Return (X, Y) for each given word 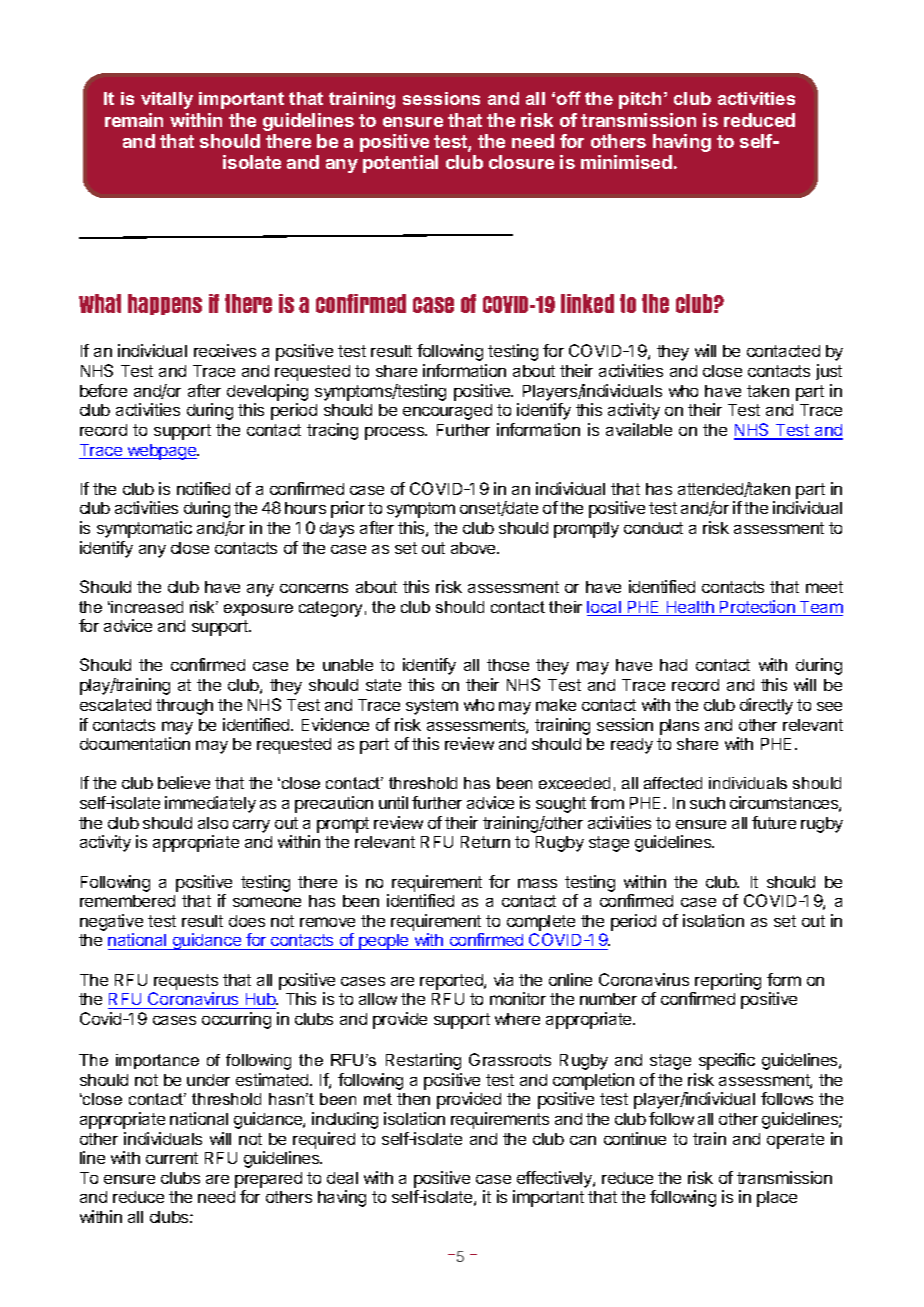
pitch (640, 100)
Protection (757, 608)
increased (147, 607)
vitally (167, 100)
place (777, 1199)
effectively (555, 1179)
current (172, 1158)
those (508, 665)
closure (521, 162)
